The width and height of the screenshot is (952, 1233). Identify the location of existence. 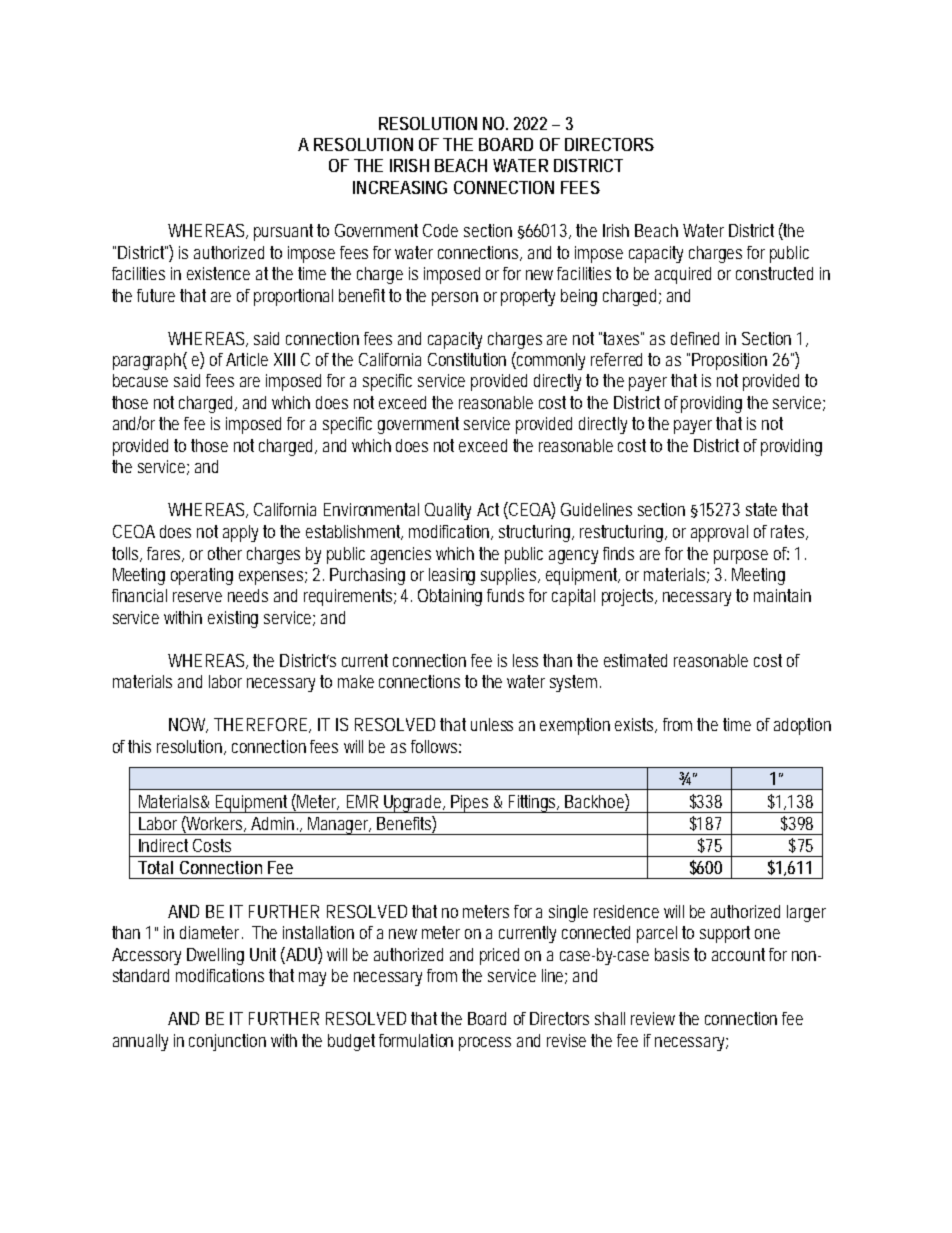
(218, 273).
